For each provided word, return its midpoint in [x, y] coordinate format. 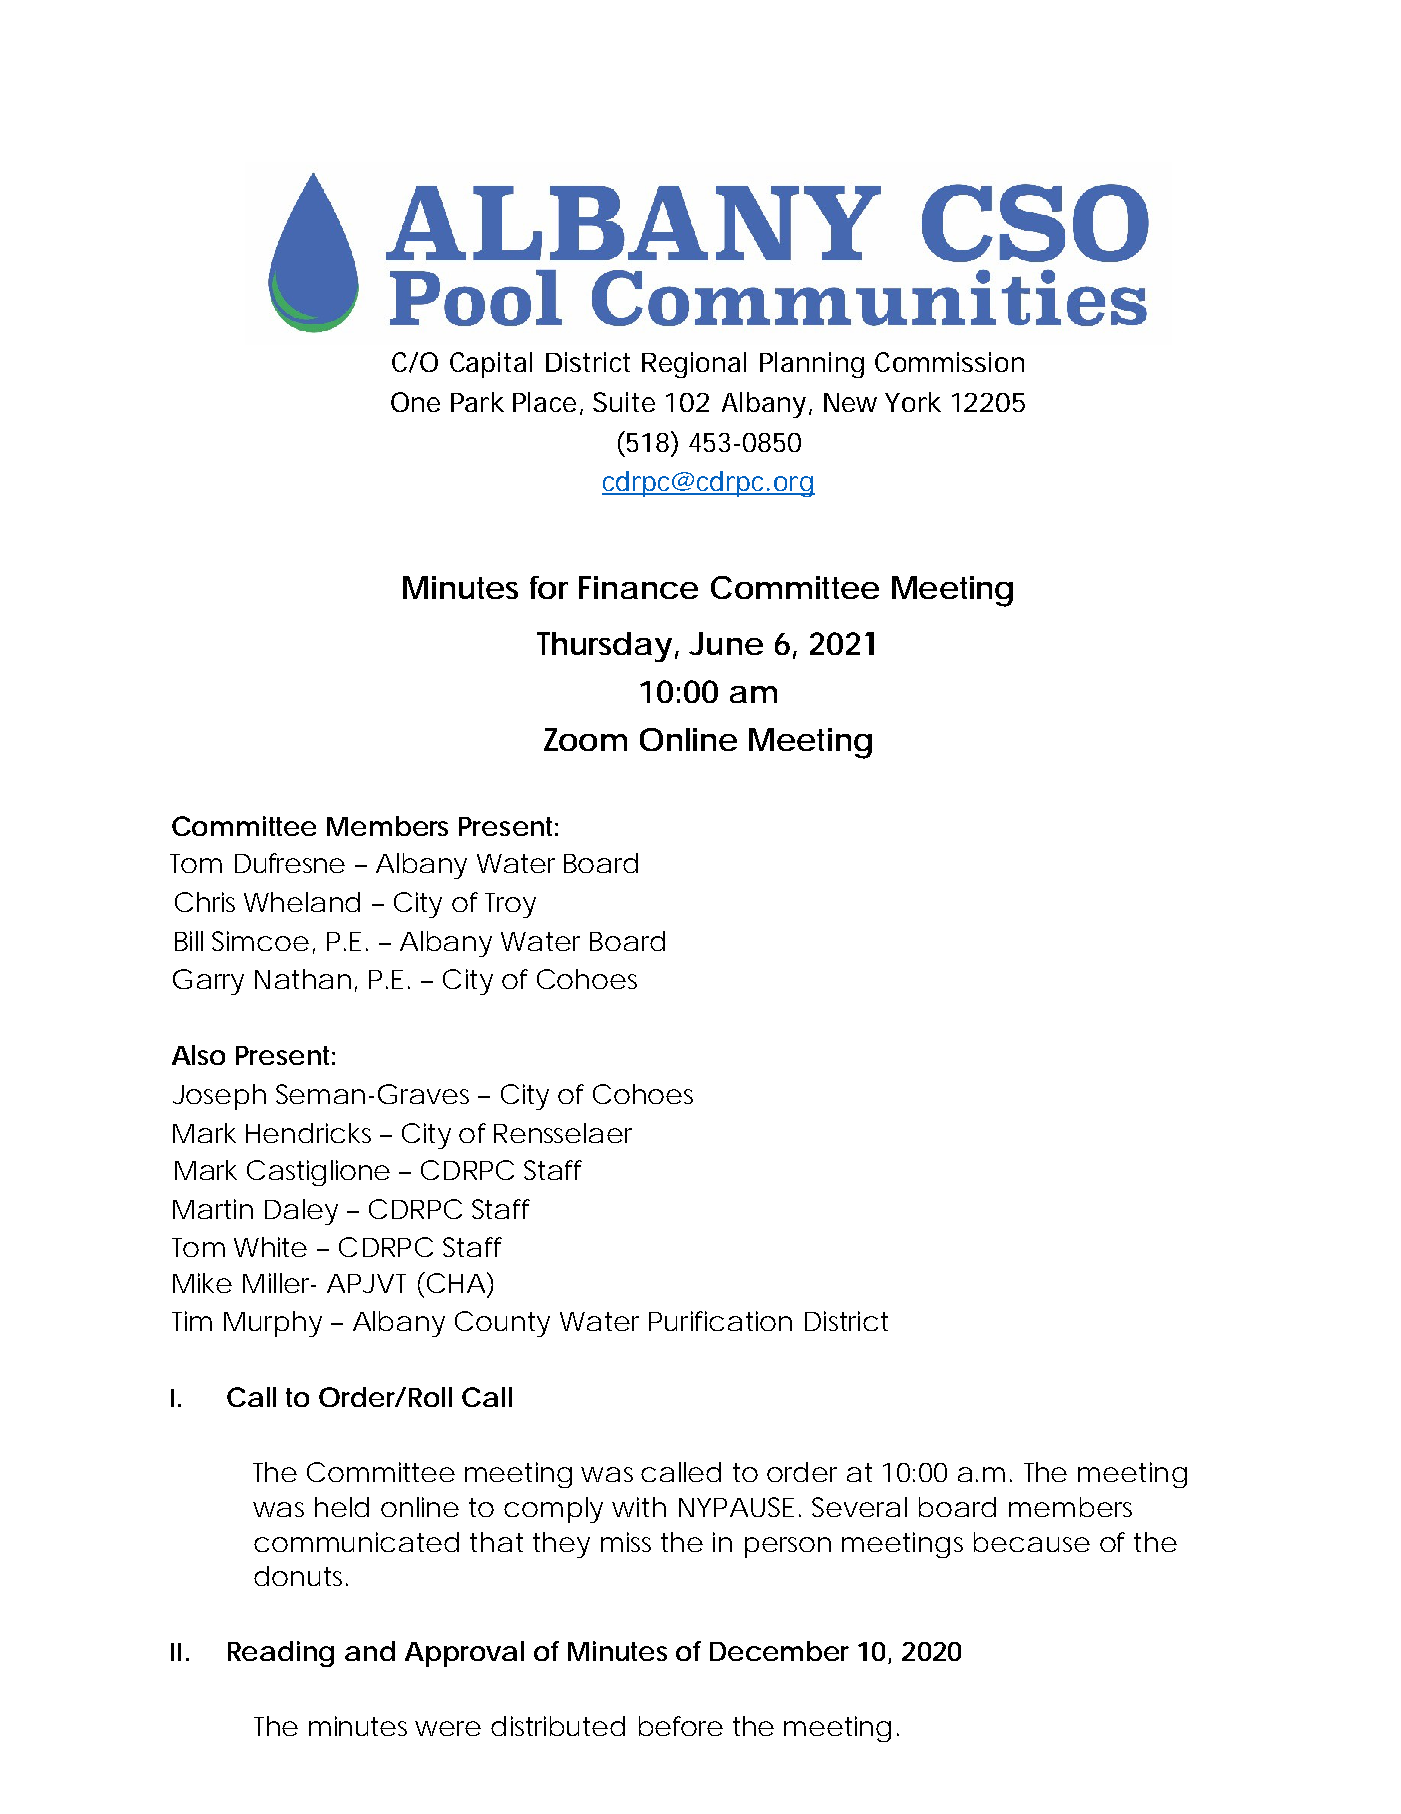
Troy [510, 905]
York [913, 402]
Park [477, 402]
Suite [624, 402]
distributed [558, 1726]
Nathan [303, 979]
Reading [281, 1654]
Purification [720, 1321]
